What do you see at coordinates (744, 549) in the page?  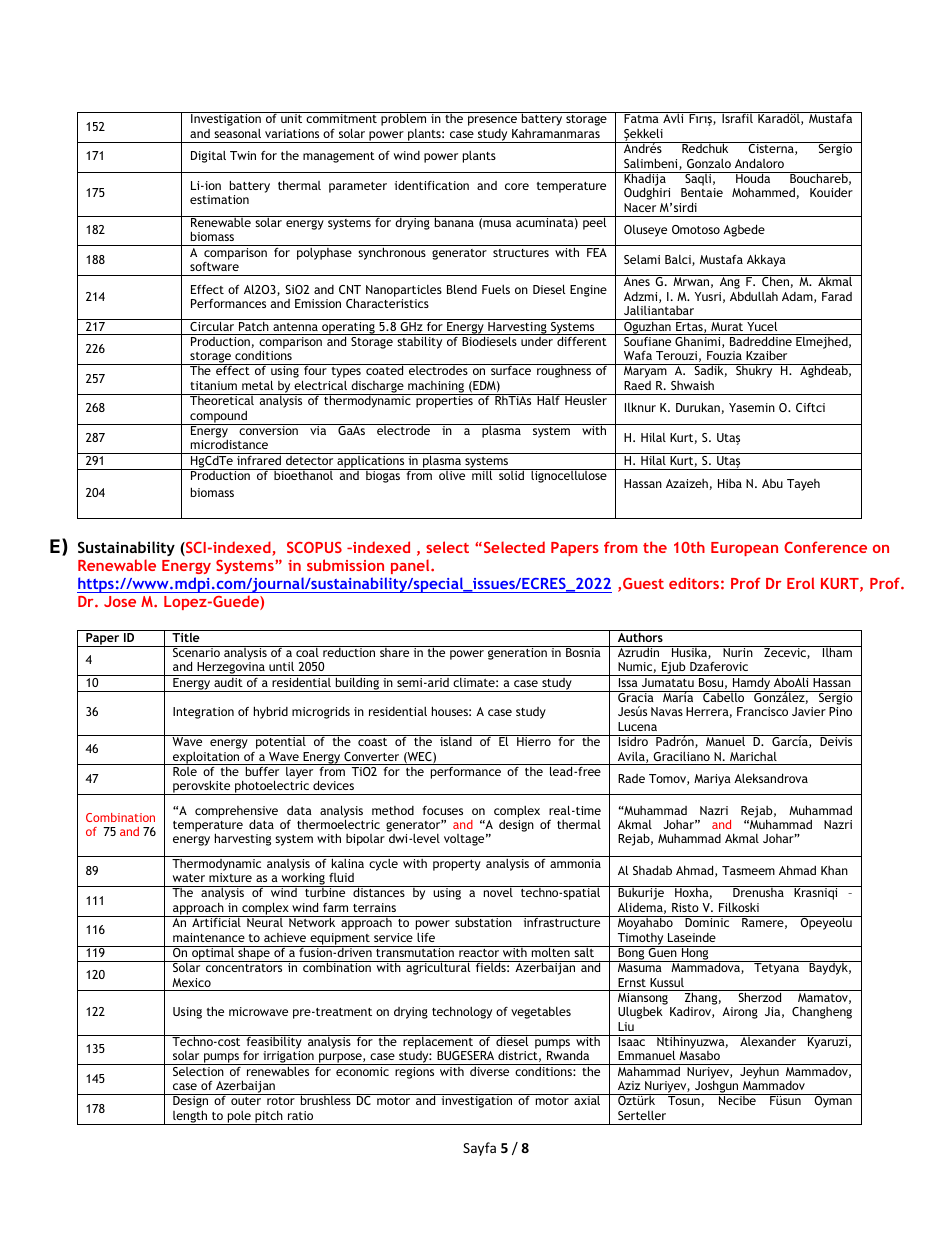 I see `European` at bounding box center [744, 549].
